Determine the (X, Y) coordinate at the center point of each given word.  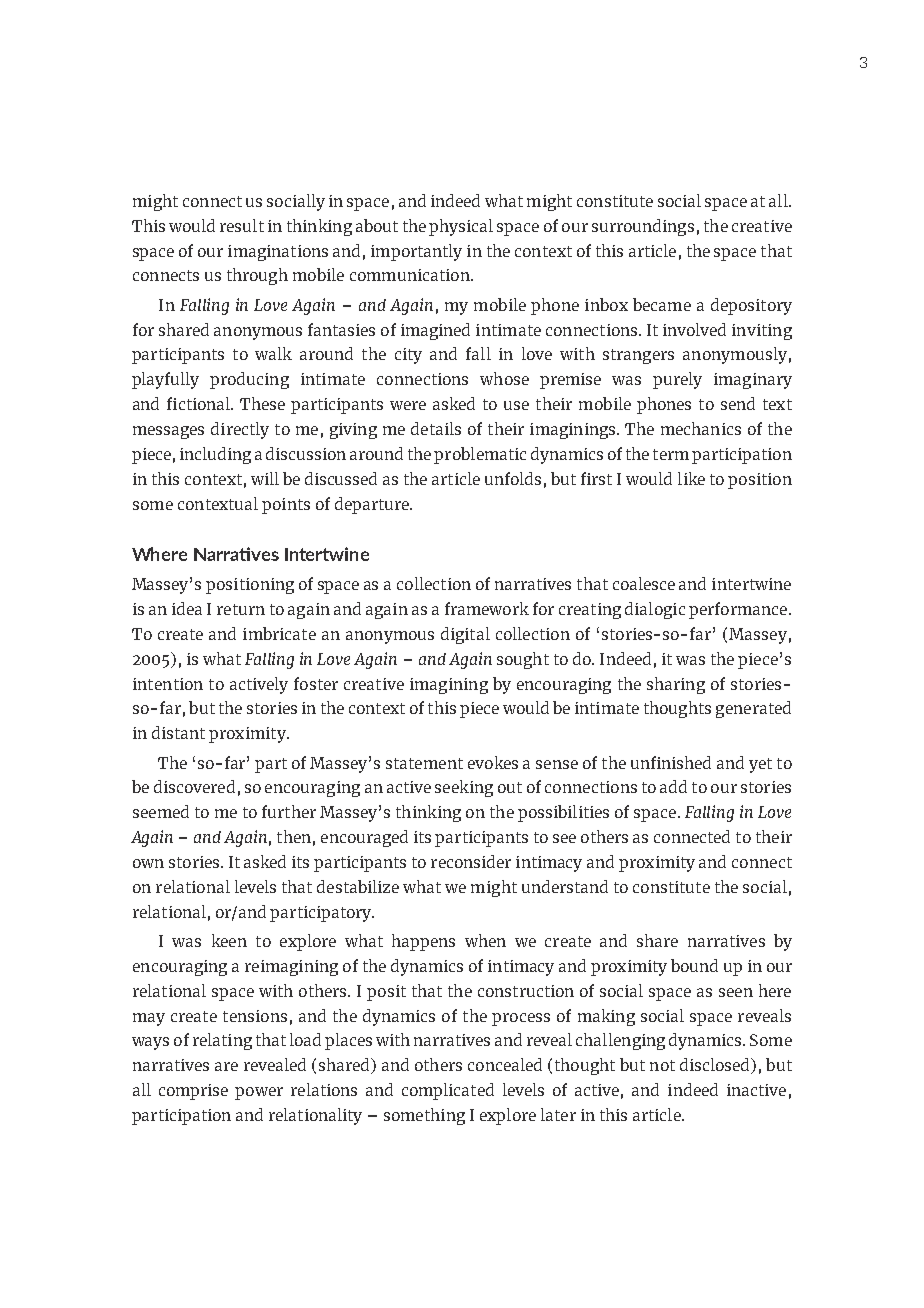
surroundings (643, 227)
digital (465, 635)
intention (168, 684)
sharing (676, 685)
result (242, 225)
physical (461, 227)
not (662, 1065)
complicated (448, 1091)
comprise (193, 1092)
